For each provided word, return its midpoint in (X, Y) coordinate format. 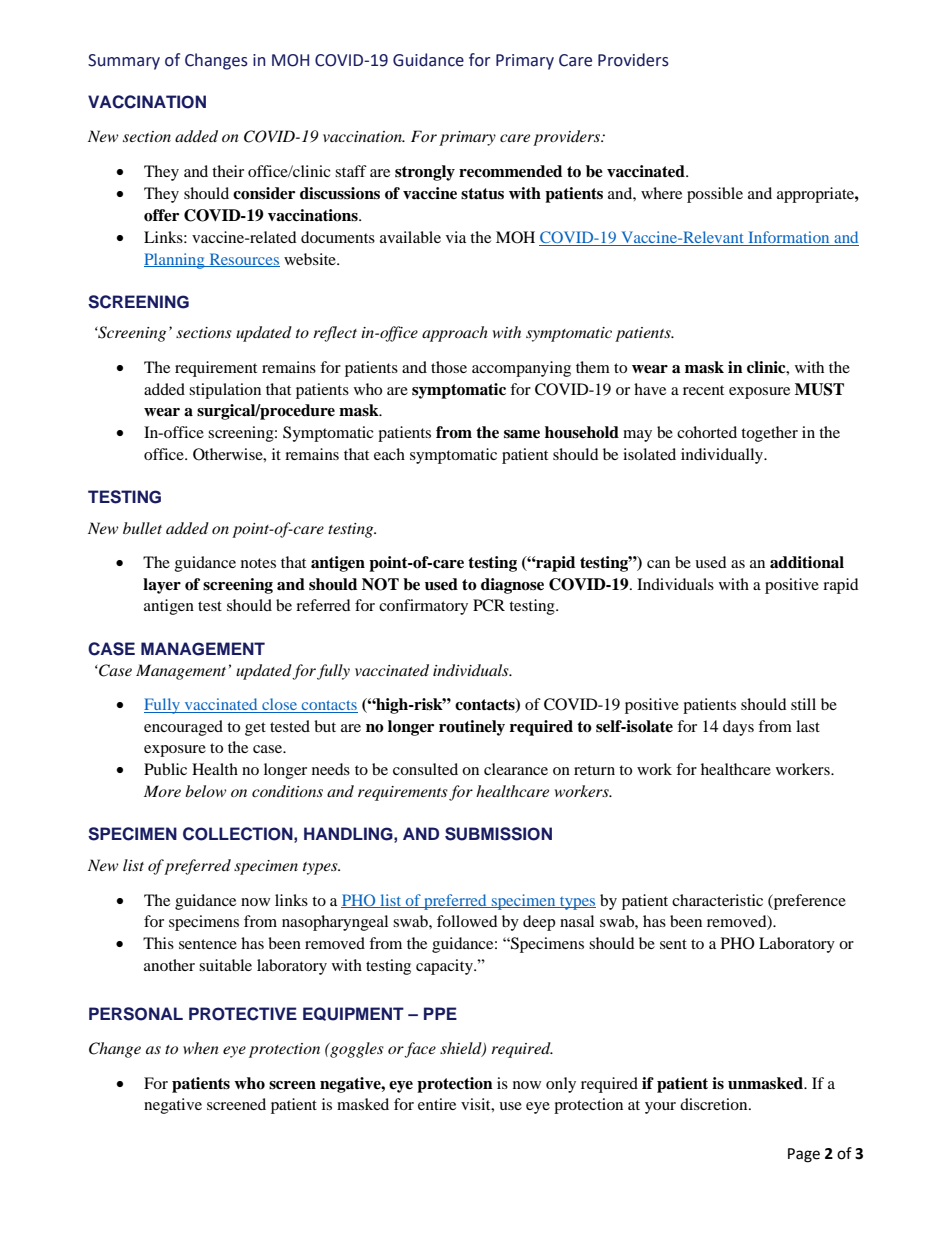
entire (437, 1104)
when (201, 1048)
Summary (124, 62)
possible (715, 195)
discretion (715, 1104)
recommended (510, 171)
